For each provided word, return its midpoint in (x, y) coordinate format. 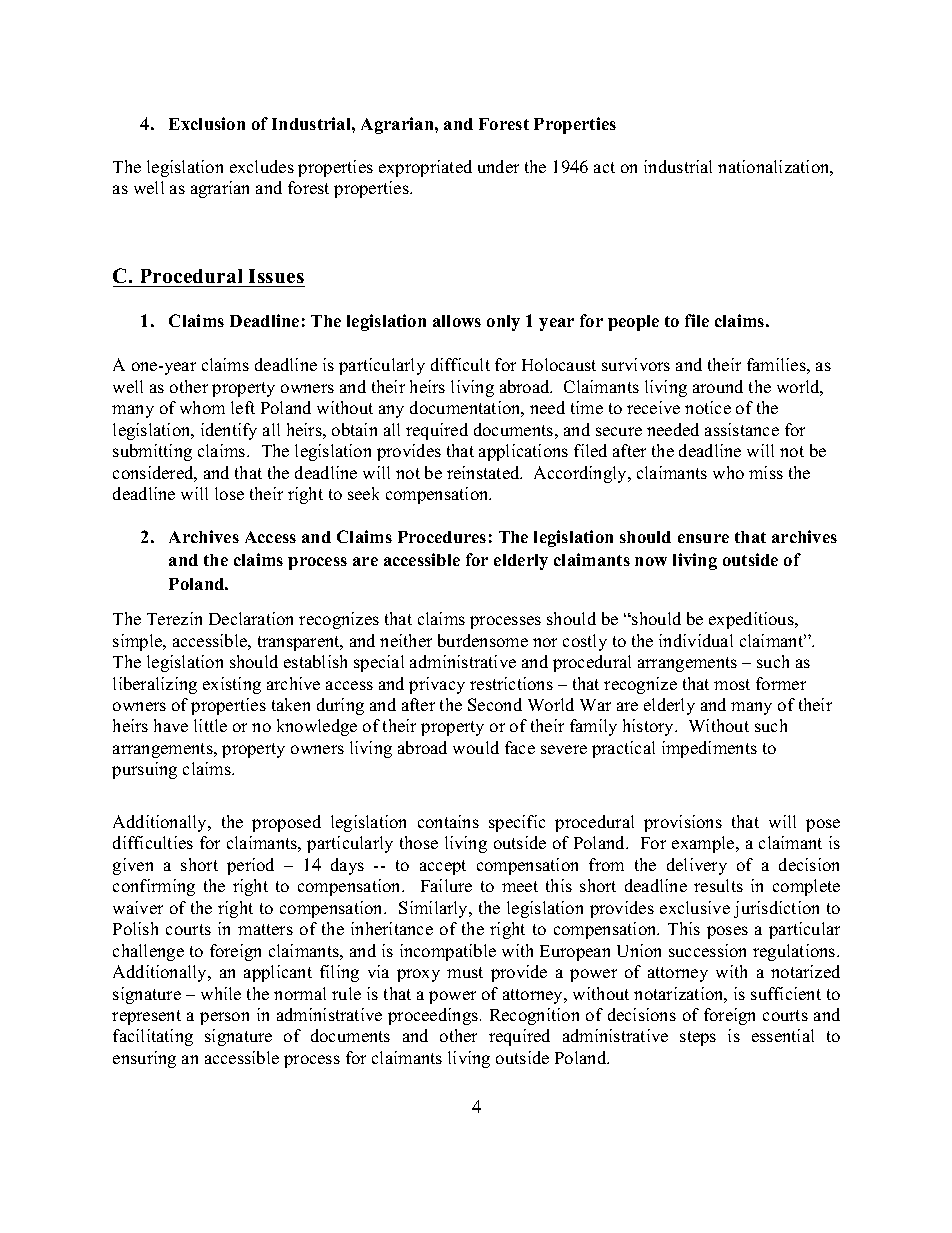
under (498, 166)
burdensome (483, 640)
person (224, 1018)
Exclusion (207, 123)
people (633, 323)
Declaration (251, 618)
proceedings (434, 1016)
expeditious (752, 620)
